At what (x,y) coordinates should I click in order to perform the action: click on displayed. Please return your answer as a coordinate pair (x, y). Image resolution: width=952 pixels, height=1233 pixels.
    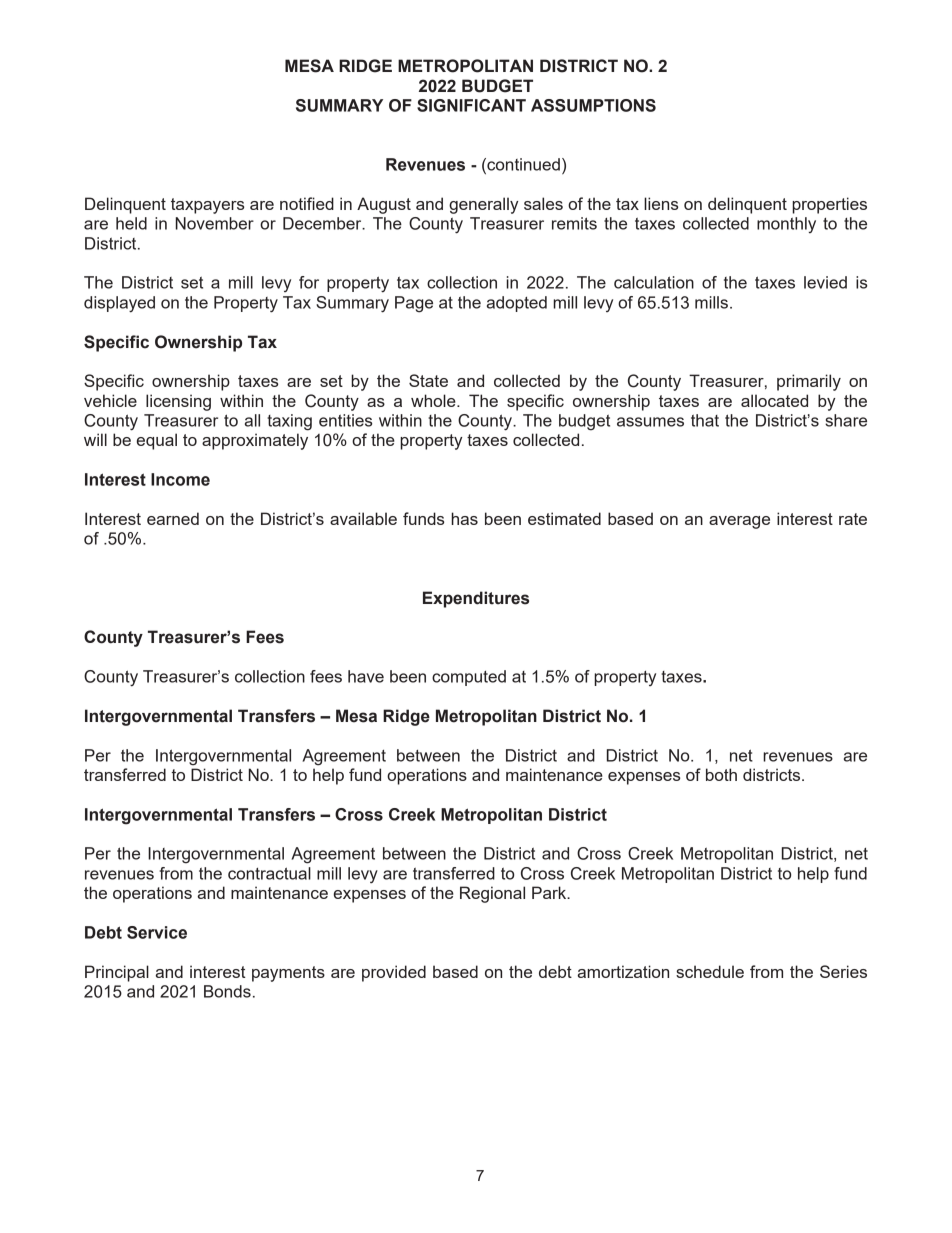
    Looking at the image, I should click on (119, 304).
